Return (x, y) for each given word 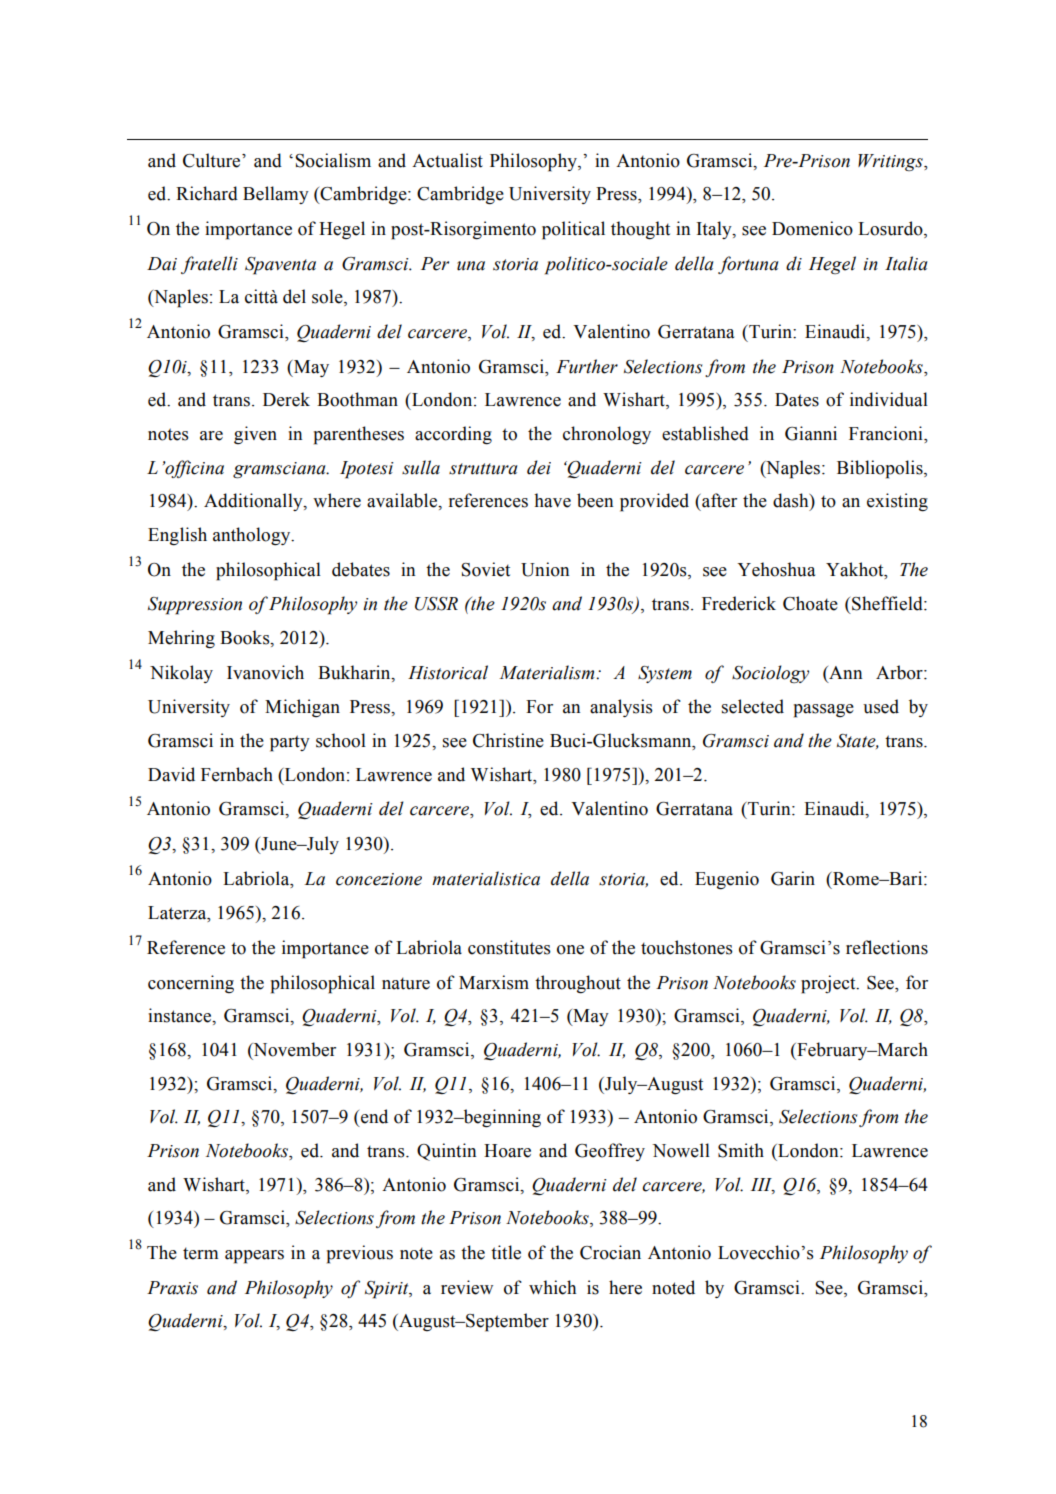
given (255, 435)
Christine (508, 740)
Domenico (812, 228)
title (506, 1252)
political (573, 230)
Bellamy (276, 195)
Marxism (494, 982)
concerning (191, 984)
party (290, 743)
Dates (797, 400)
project (829, 984)
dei (539, 467)
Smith (741, 1150)
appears (254, 1257)
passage (824, 711)
